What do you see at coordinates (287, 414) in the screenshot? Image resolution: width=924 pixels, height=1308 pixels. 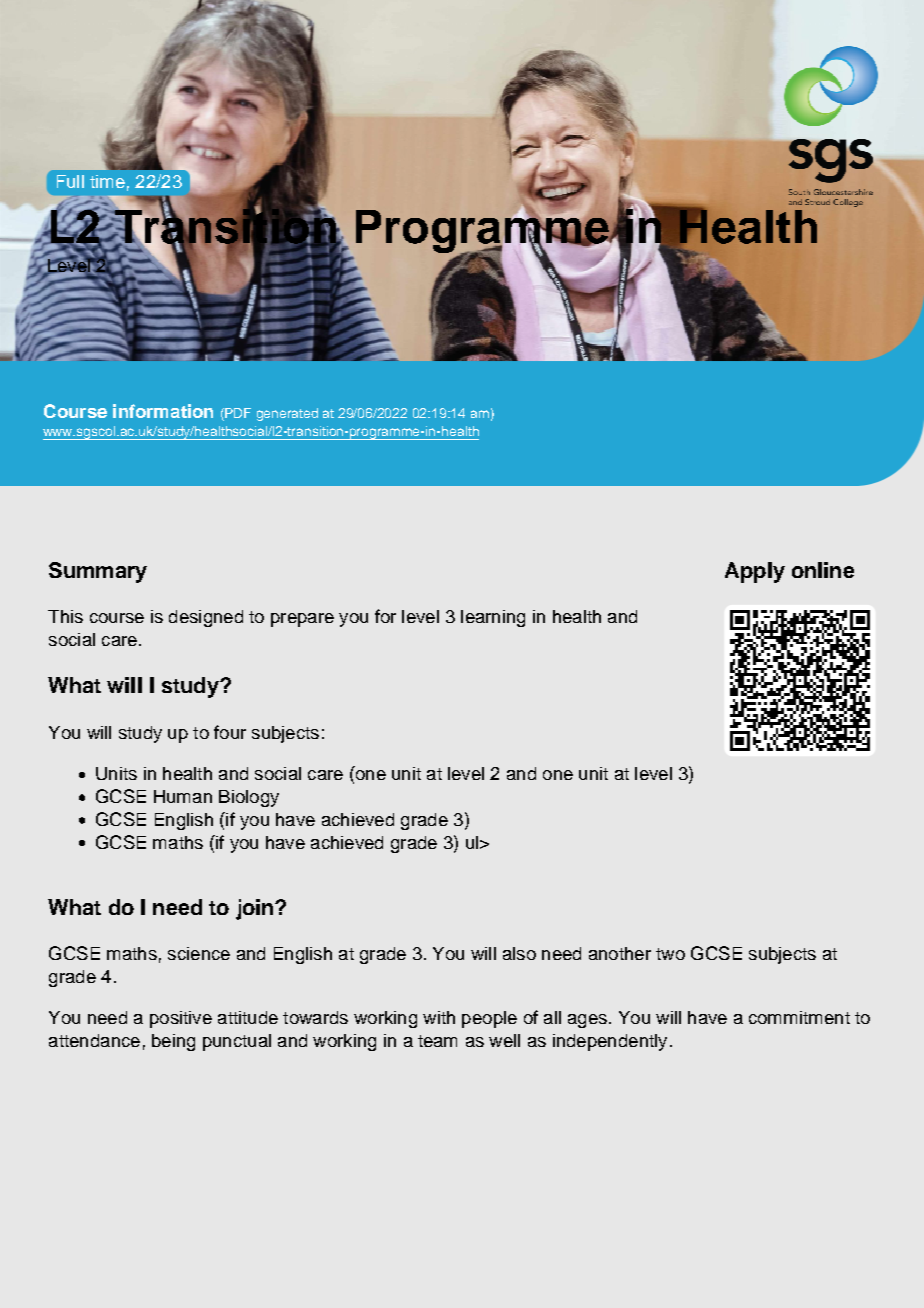 I see `generated` at bounding box center [287, 414].
